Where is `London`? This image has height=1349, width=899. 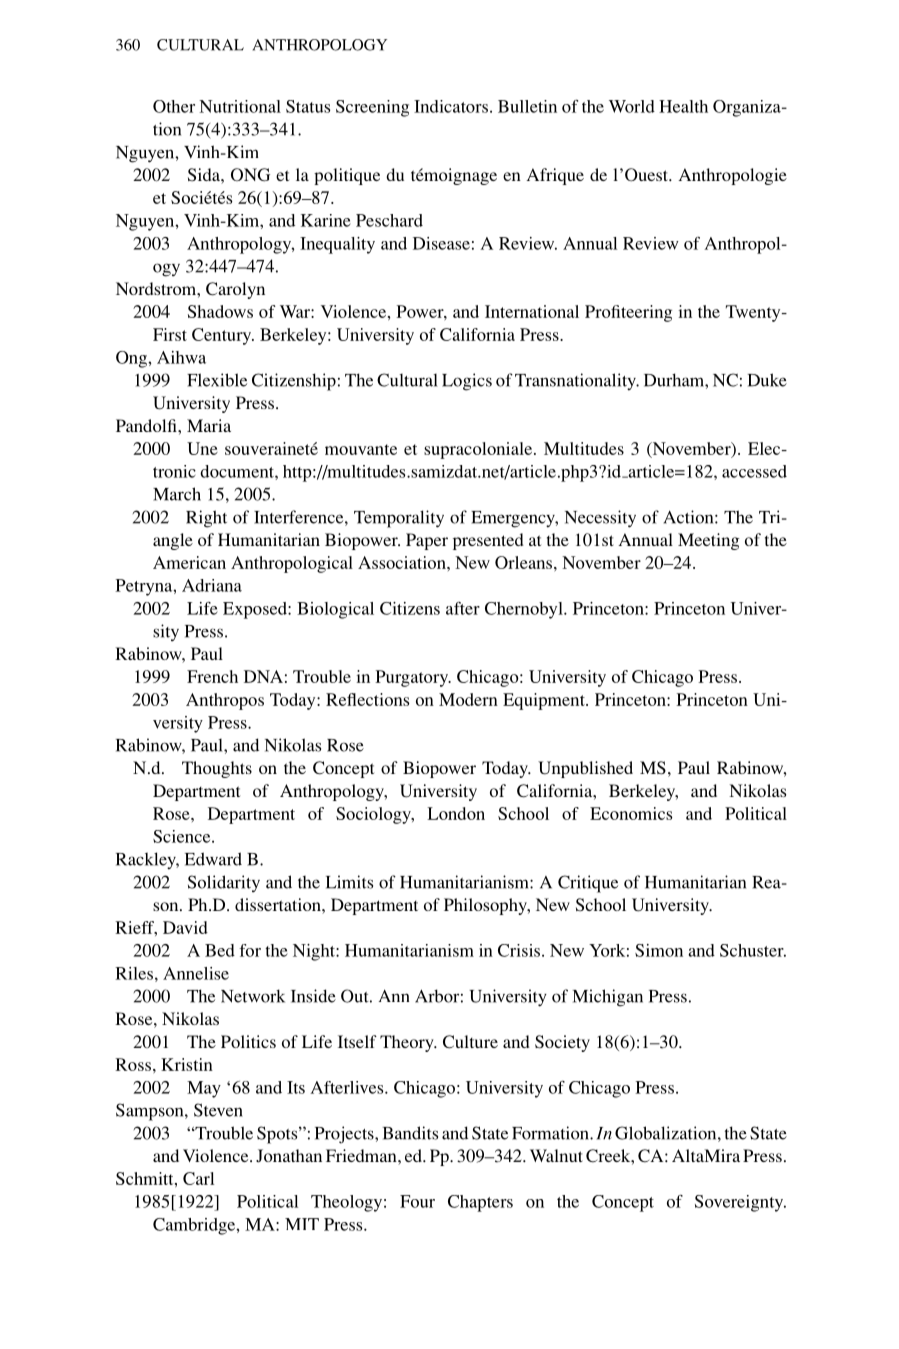
London is located at coordinates (456, 813).
